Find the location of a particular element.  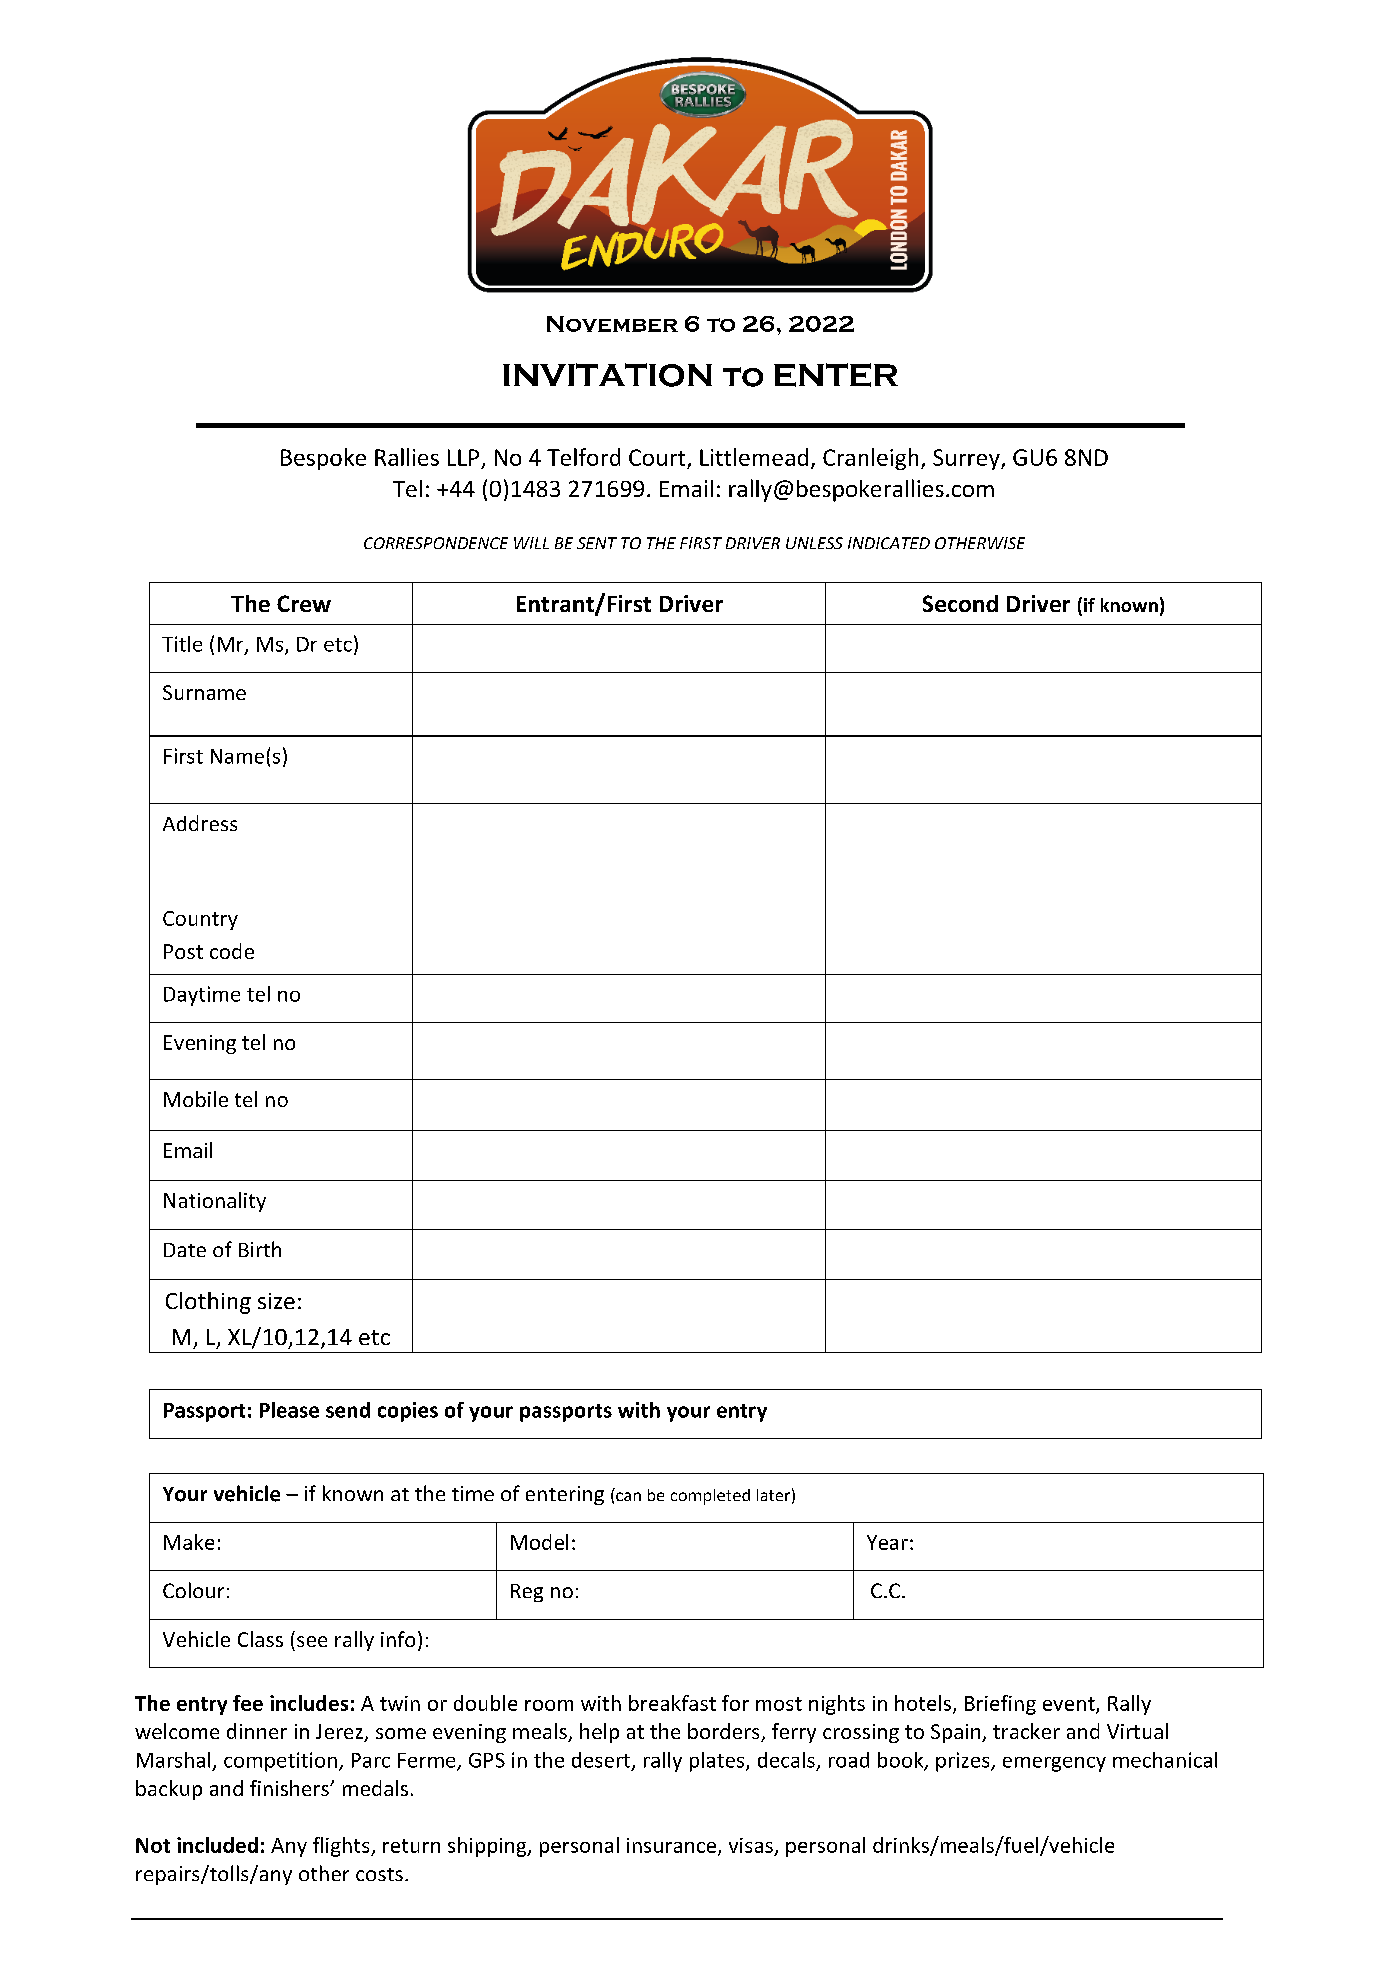

INDICATED is located at coordinates (889, 543).
